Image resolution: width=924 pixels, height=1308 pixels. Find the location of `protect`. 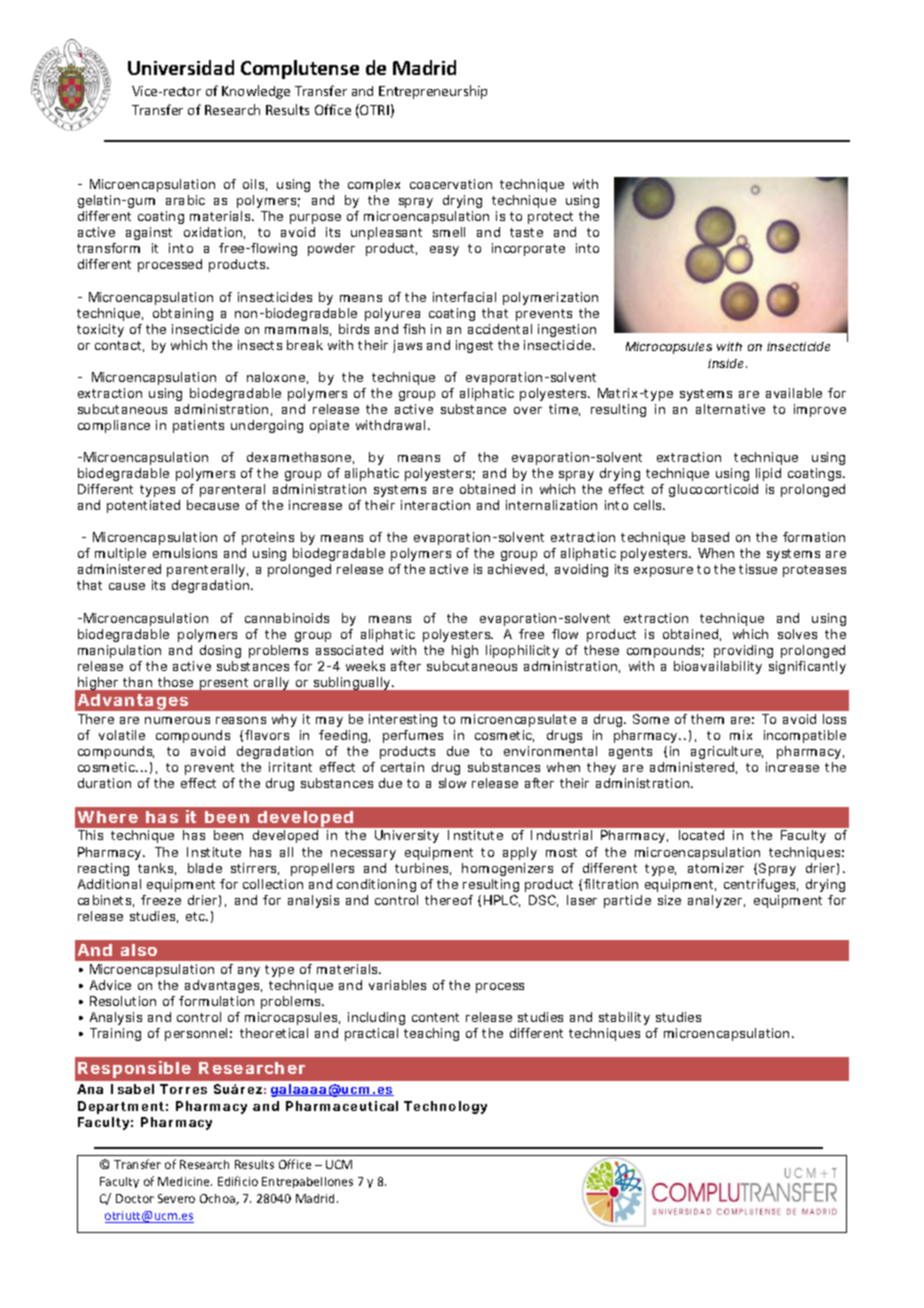

protect is located at coordinates (550, 218).
